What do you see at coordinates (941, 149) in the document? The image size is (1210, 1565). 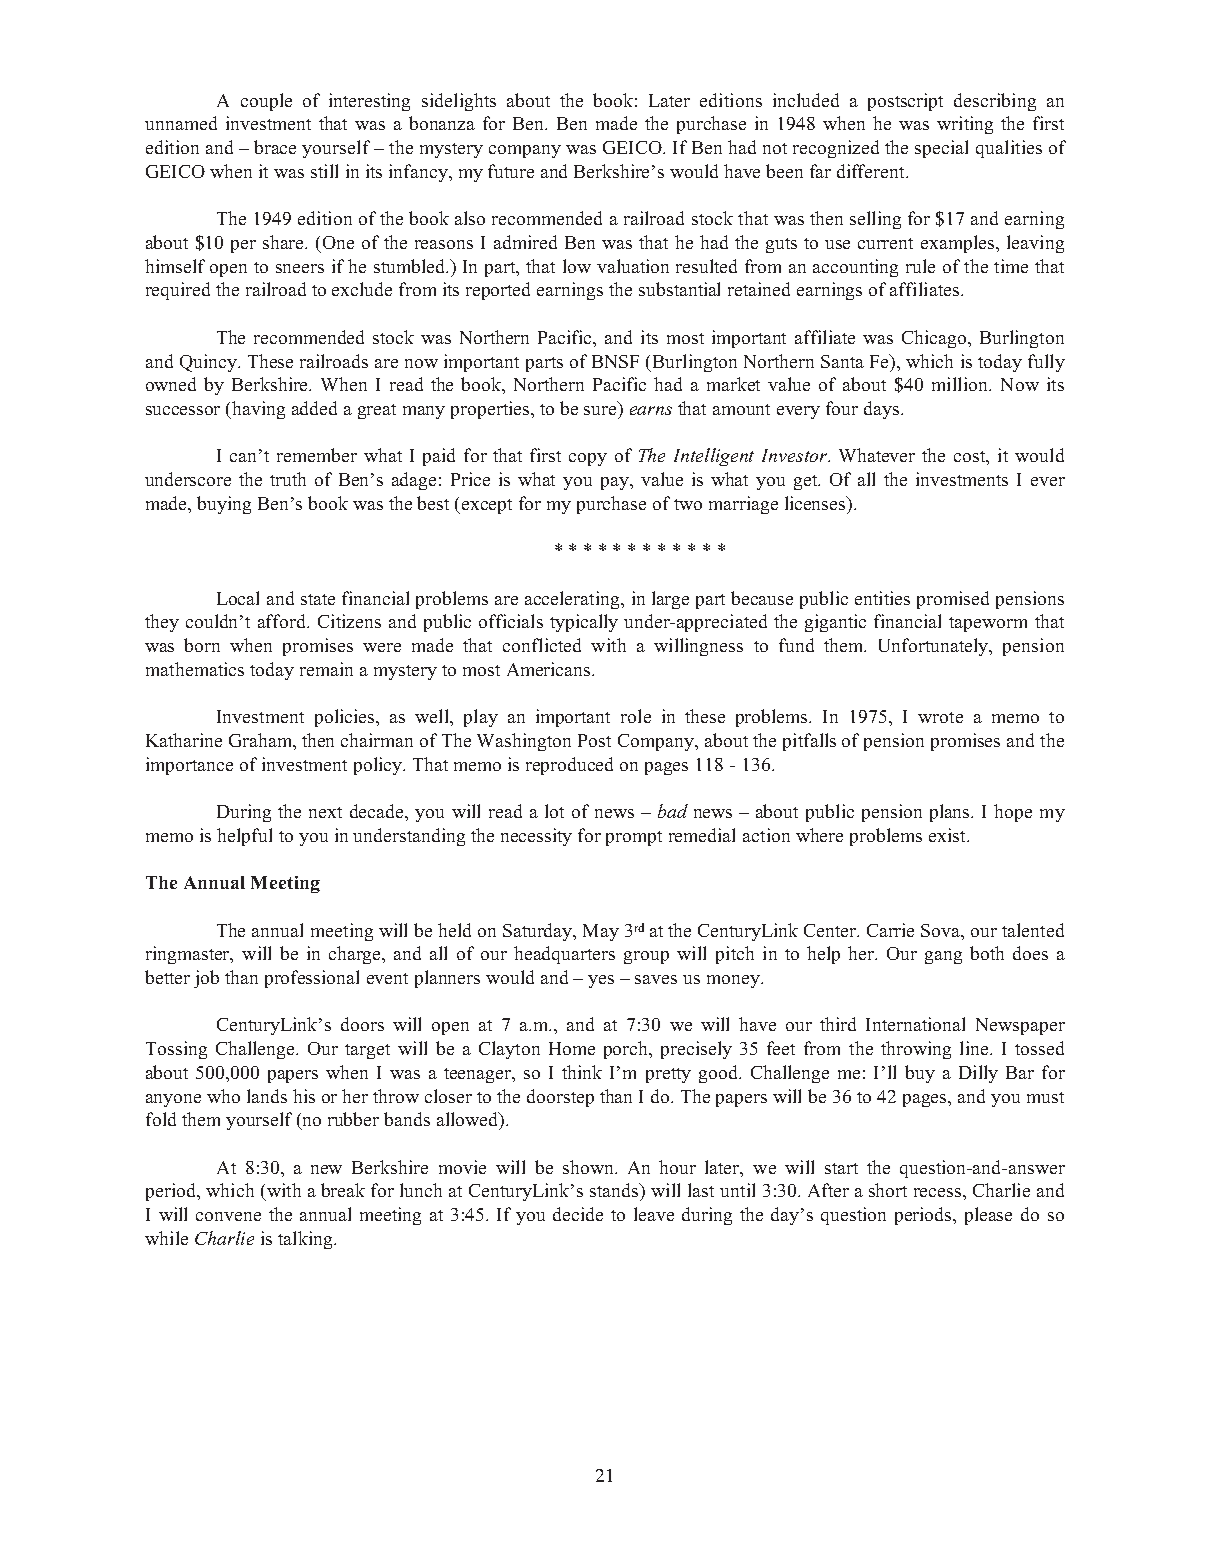 I see `special` at bounding box center [941, 149].
